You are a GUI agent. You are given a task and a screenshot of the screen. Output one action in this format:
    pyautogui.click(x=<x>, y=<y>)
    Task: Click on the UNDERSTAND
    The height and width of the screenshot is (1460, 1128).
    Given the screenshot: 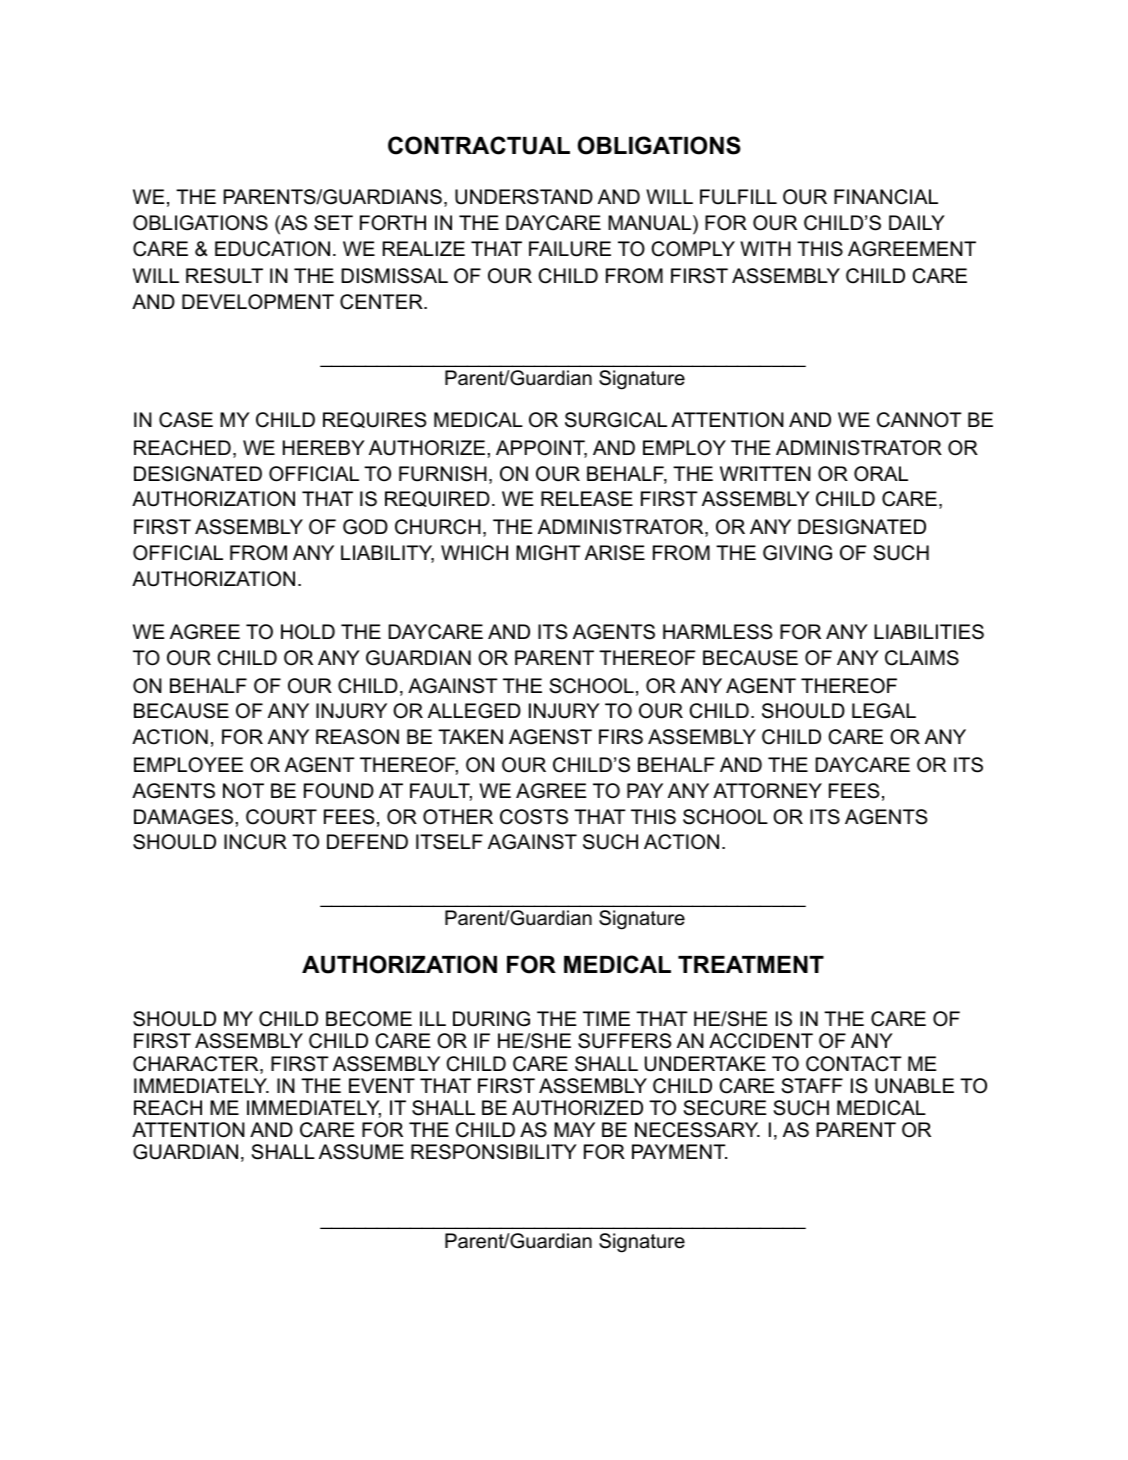 What is the action you would take?
    pyautogui.click(x=524, y=197)
